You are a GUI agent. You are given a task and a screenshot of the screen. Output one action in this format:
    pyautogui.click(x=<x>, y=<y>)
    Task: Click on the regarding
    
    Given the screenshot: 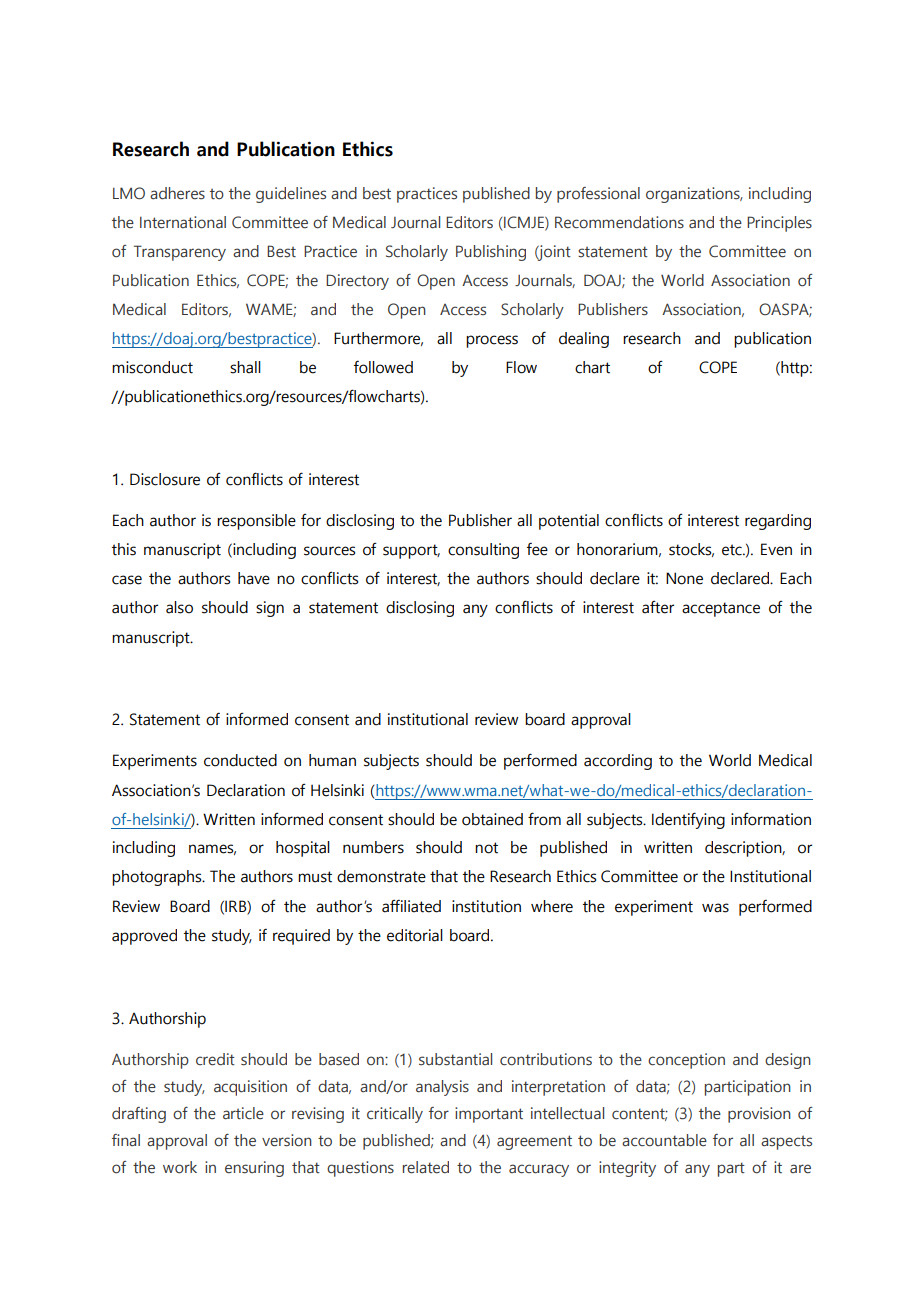 What is the action you would take?
    pyautogui.click(x=778, y=522)
